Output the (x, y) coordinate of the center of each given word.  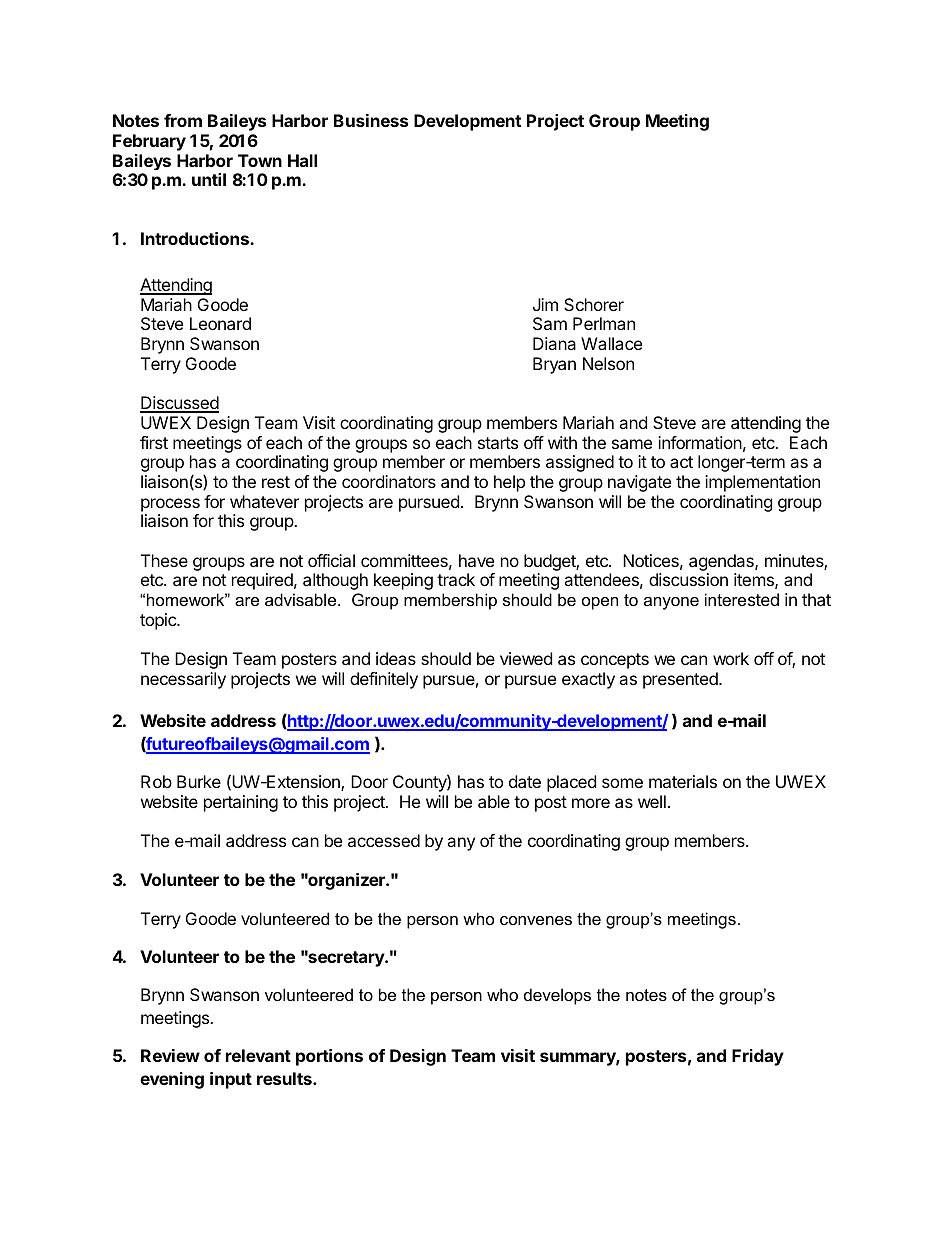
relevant (258, 1055)
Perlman (604, 323)
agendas (722, 562)
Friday (758, 1057)
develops (557, 996)
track (456, 579)
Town (260, 160)
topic (159, 621)
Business (371, 120)
